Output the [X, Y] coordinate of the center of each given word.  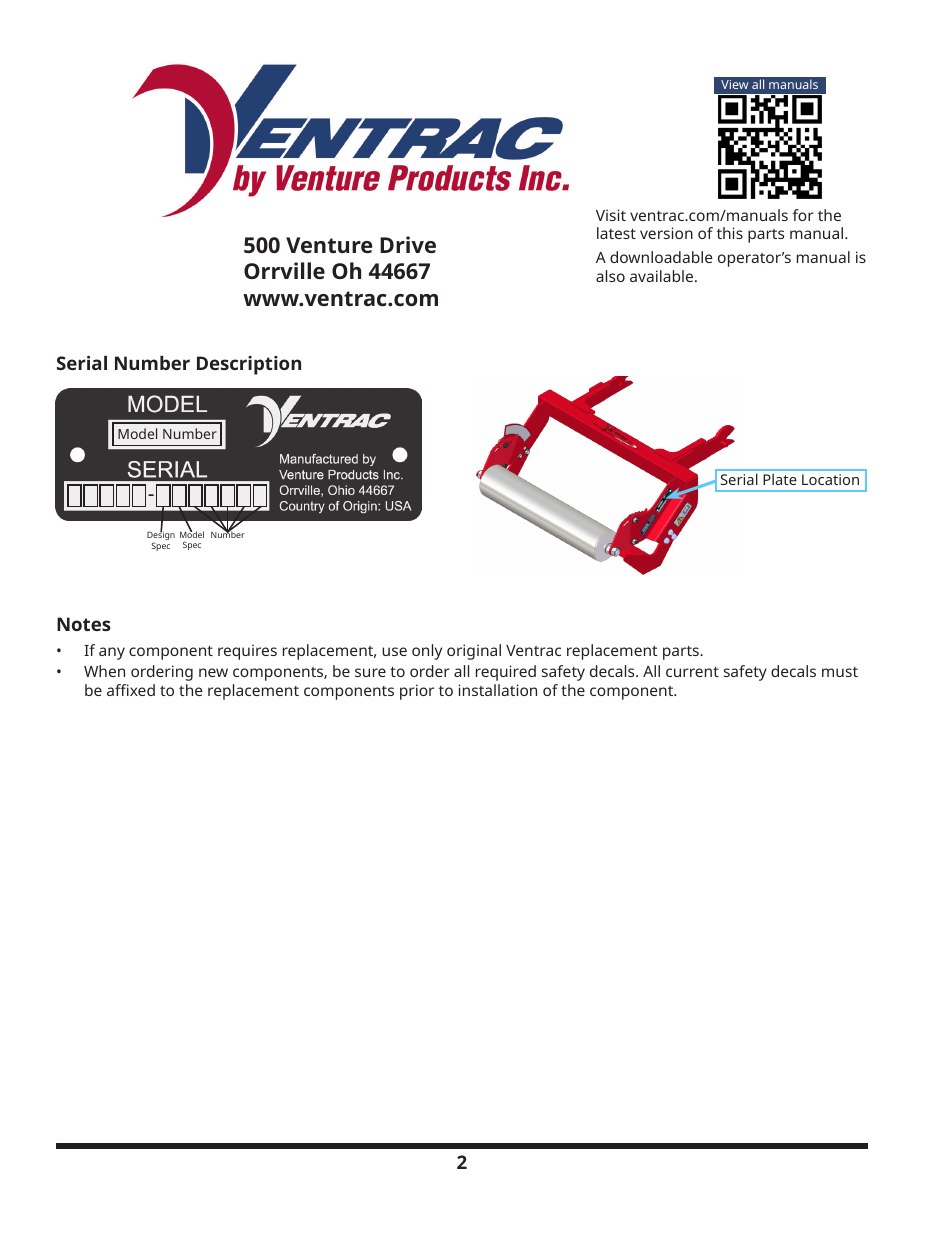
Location [830, 479]
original [474, 652]
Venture [329, 245]
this [730, 233]
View [734, 84]
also [610, 276]
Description [249, 365]
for [803, 215]
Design [161, 536]
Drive [408, 244]
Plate [780, 479]
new [213, 672]
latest [616, 233]
